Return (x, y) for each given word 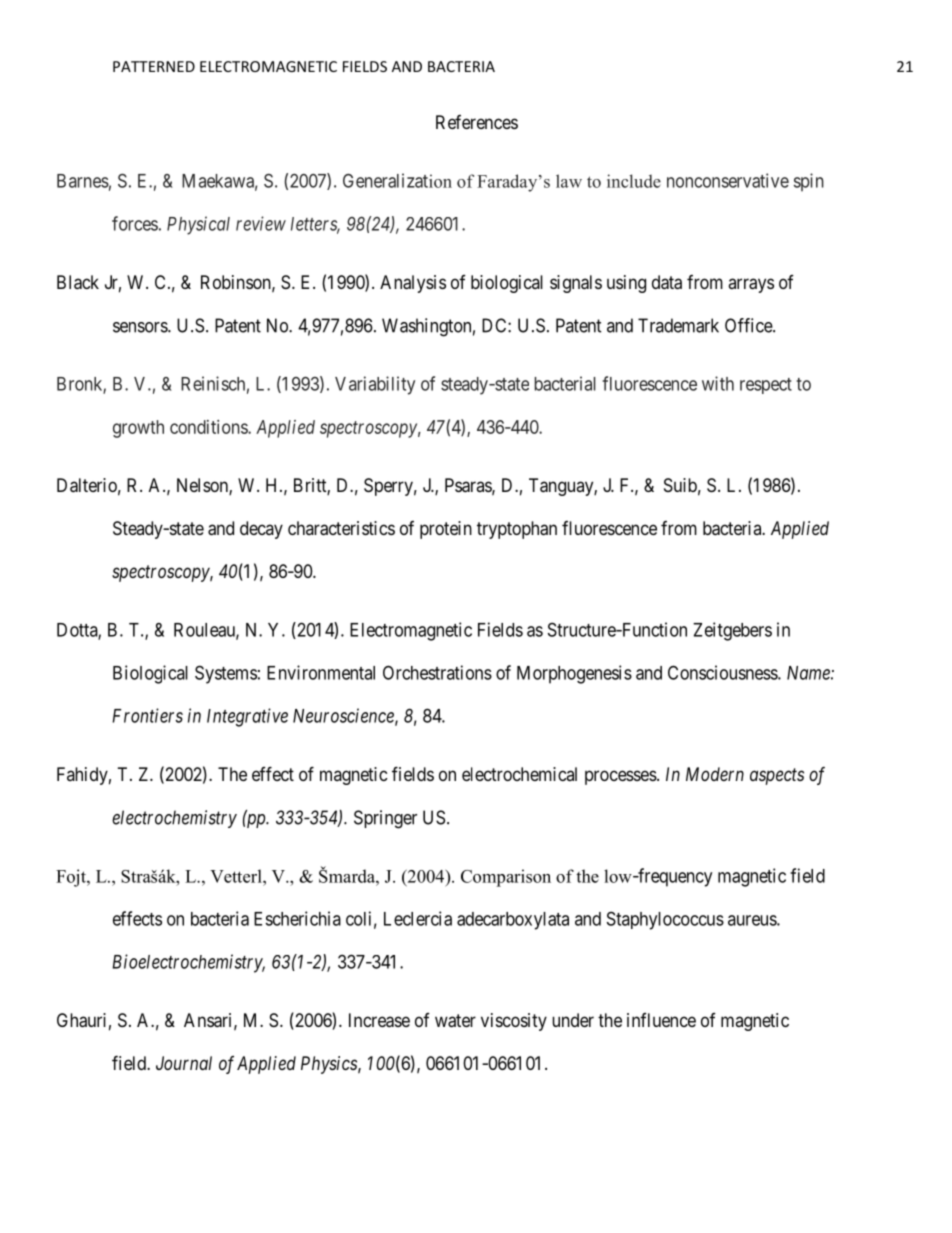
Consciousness (723, 672)
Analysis (413, 284)
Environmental (321, 672)
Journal (184, 1063)
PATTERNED (154, 66)
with (718, 383)
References (477, 122)
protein (446, 530)
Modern (715, 774)
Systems (226, 674)
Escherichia (297, 918)
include (634, 181)
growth (138, 429)
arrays (751, 285)
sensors (141, 327)
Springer (385, 819)
